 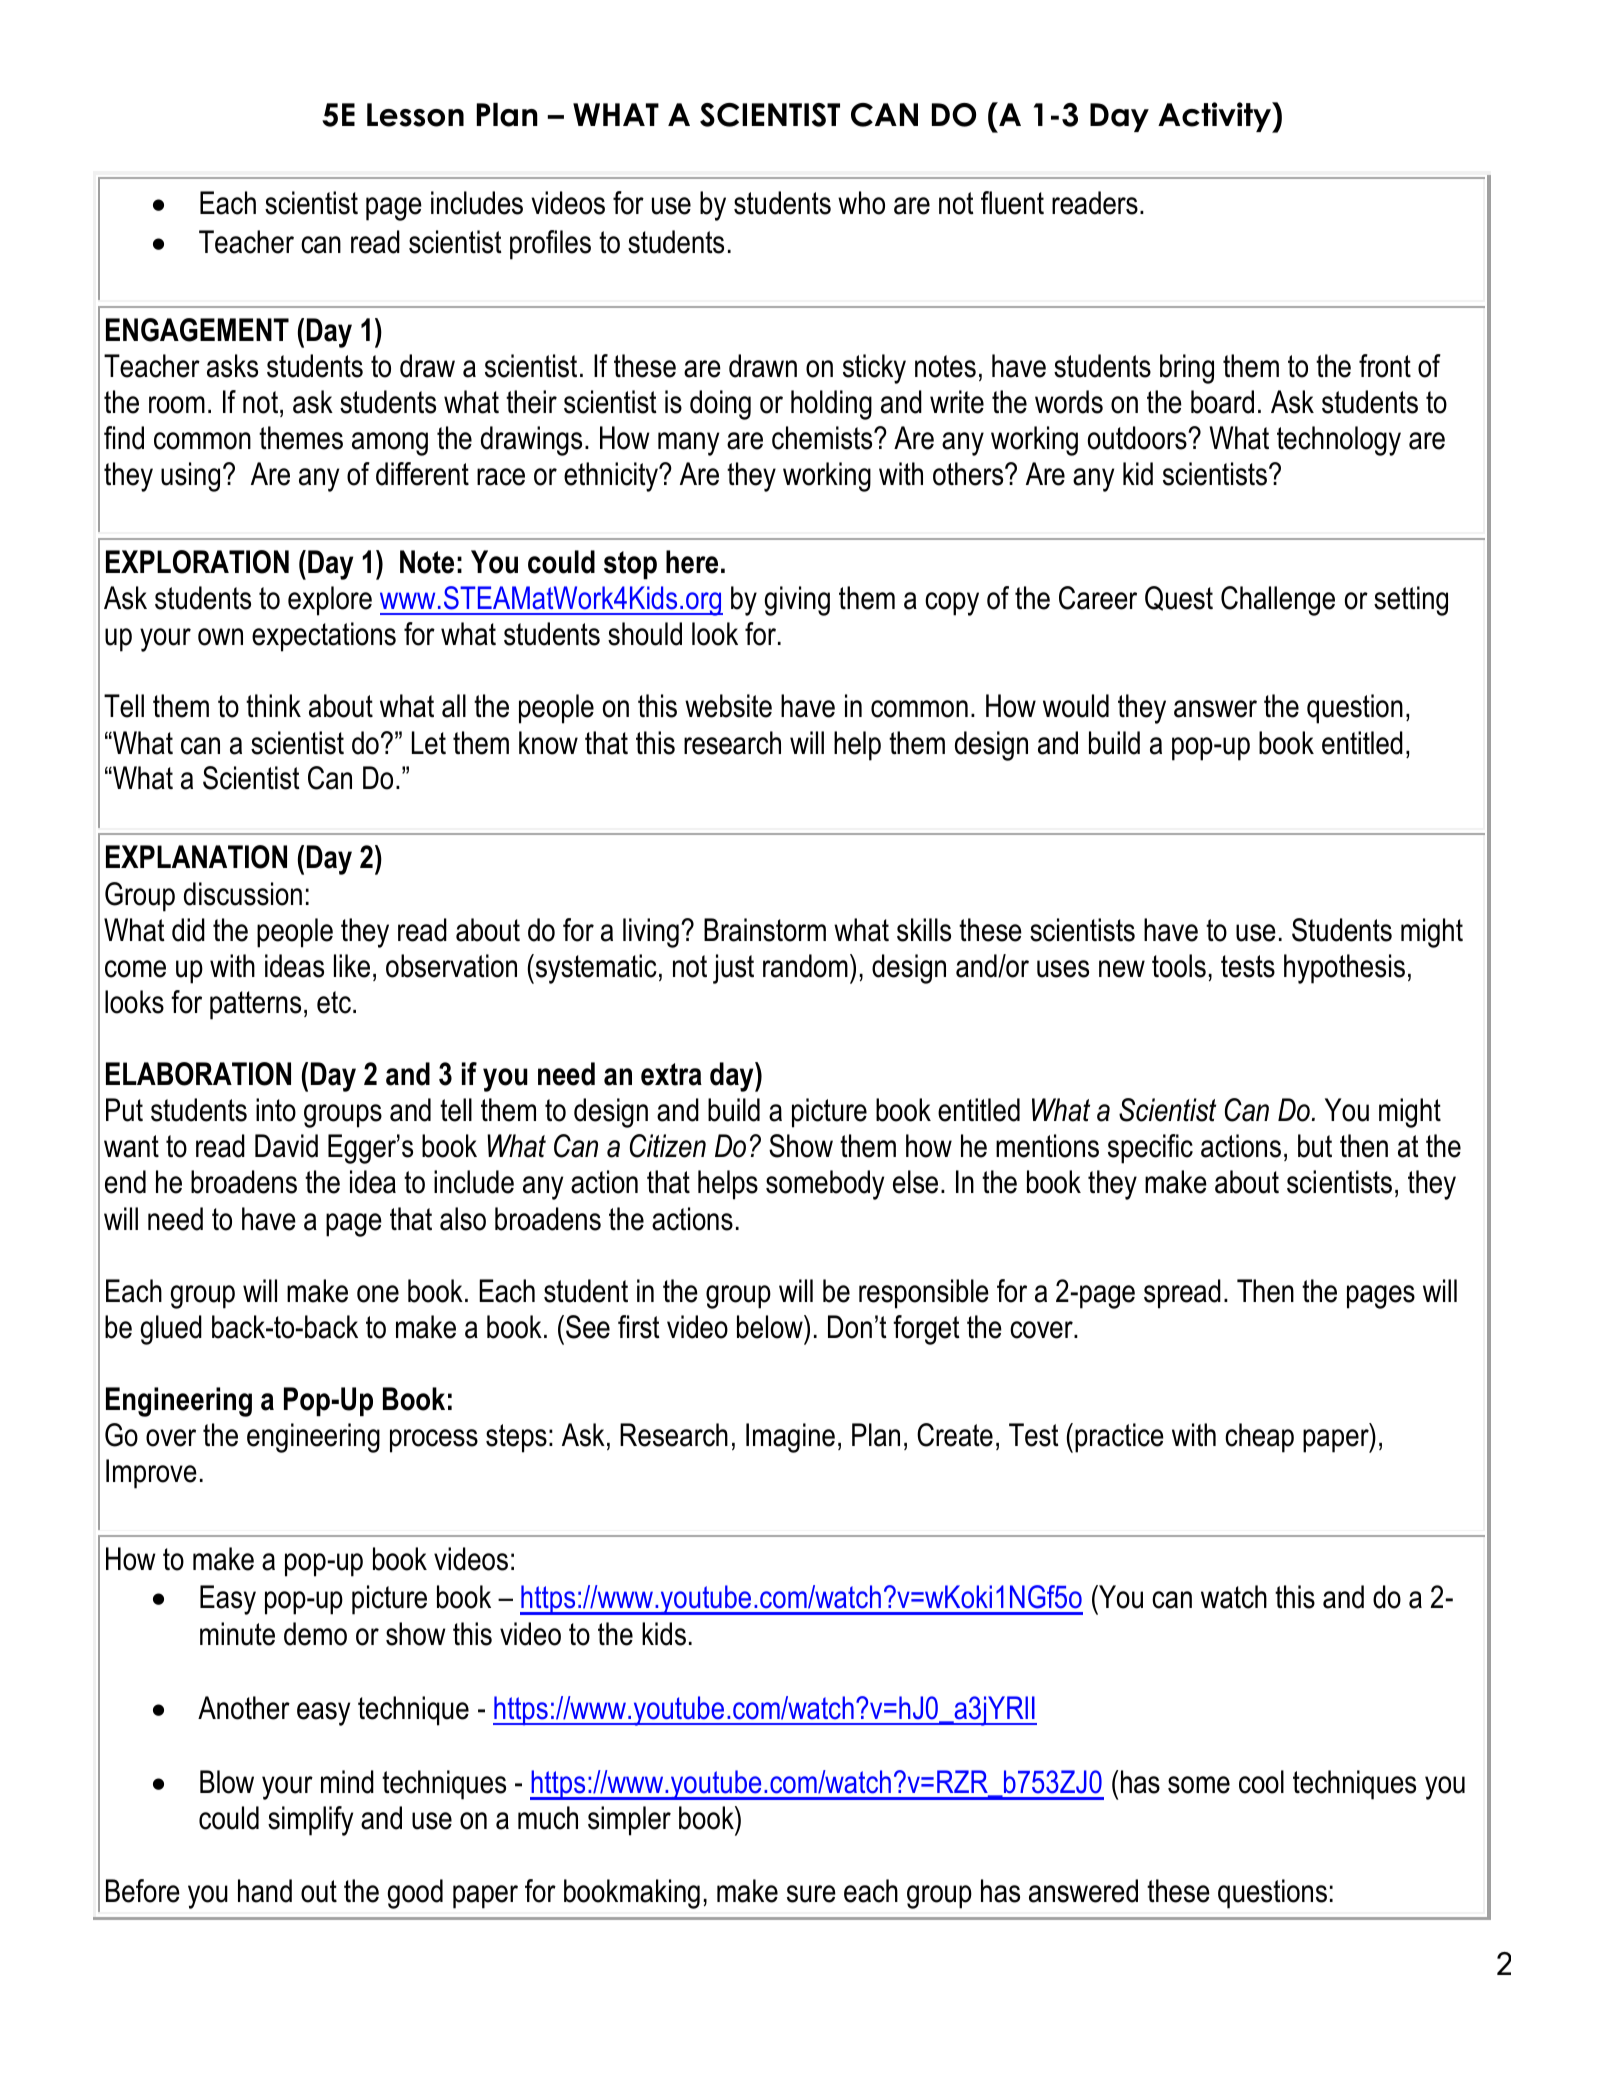 What do you see at coordinates (310, 1821) in the screenshot?
I see `simplify` at bounding box center [310, 1821].
